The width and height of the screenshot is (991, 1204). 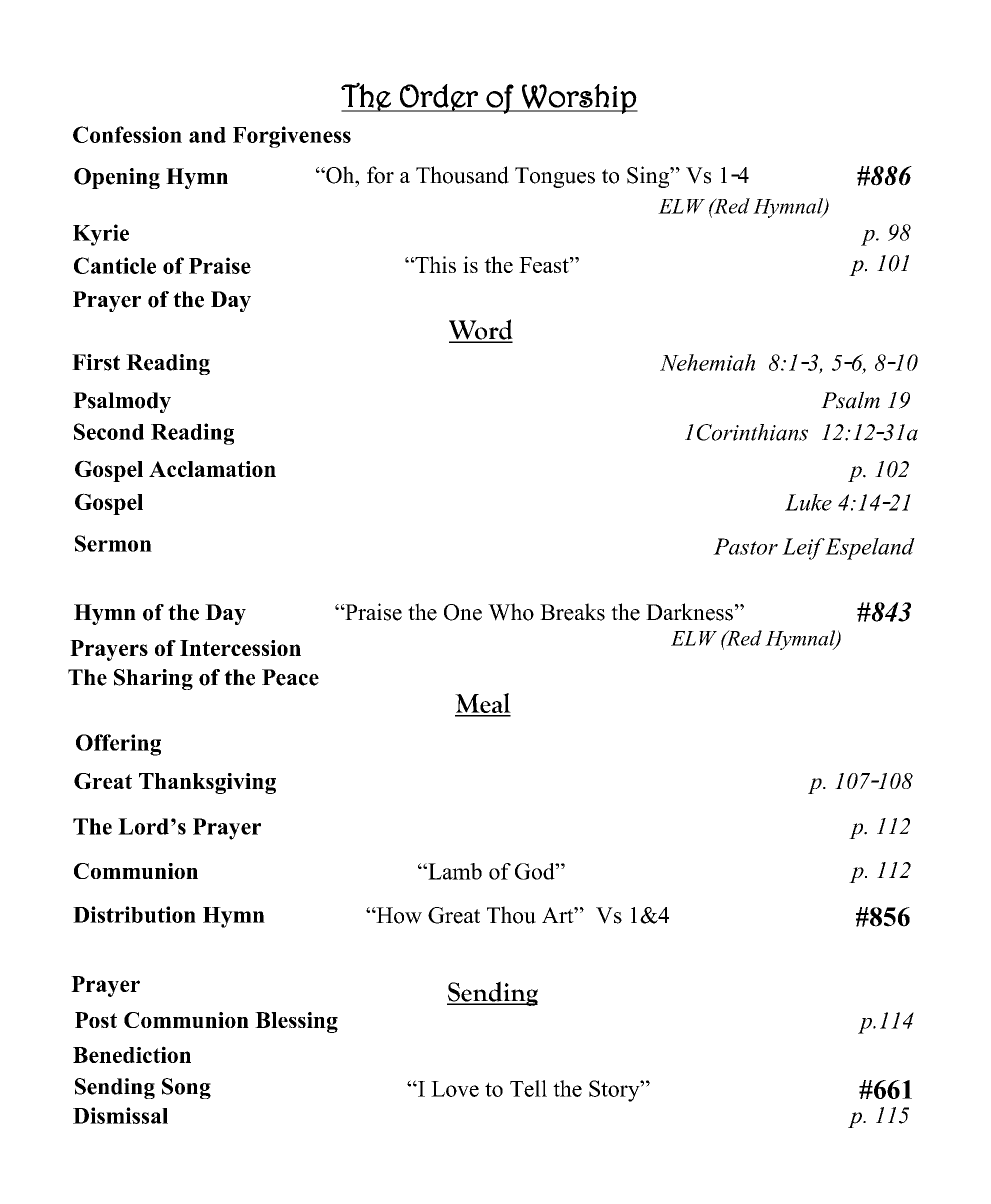 What do you see at coordinates (207, 783) in the screenshot?
I see `Thanksgiving` at bounding box center [207, 783].
